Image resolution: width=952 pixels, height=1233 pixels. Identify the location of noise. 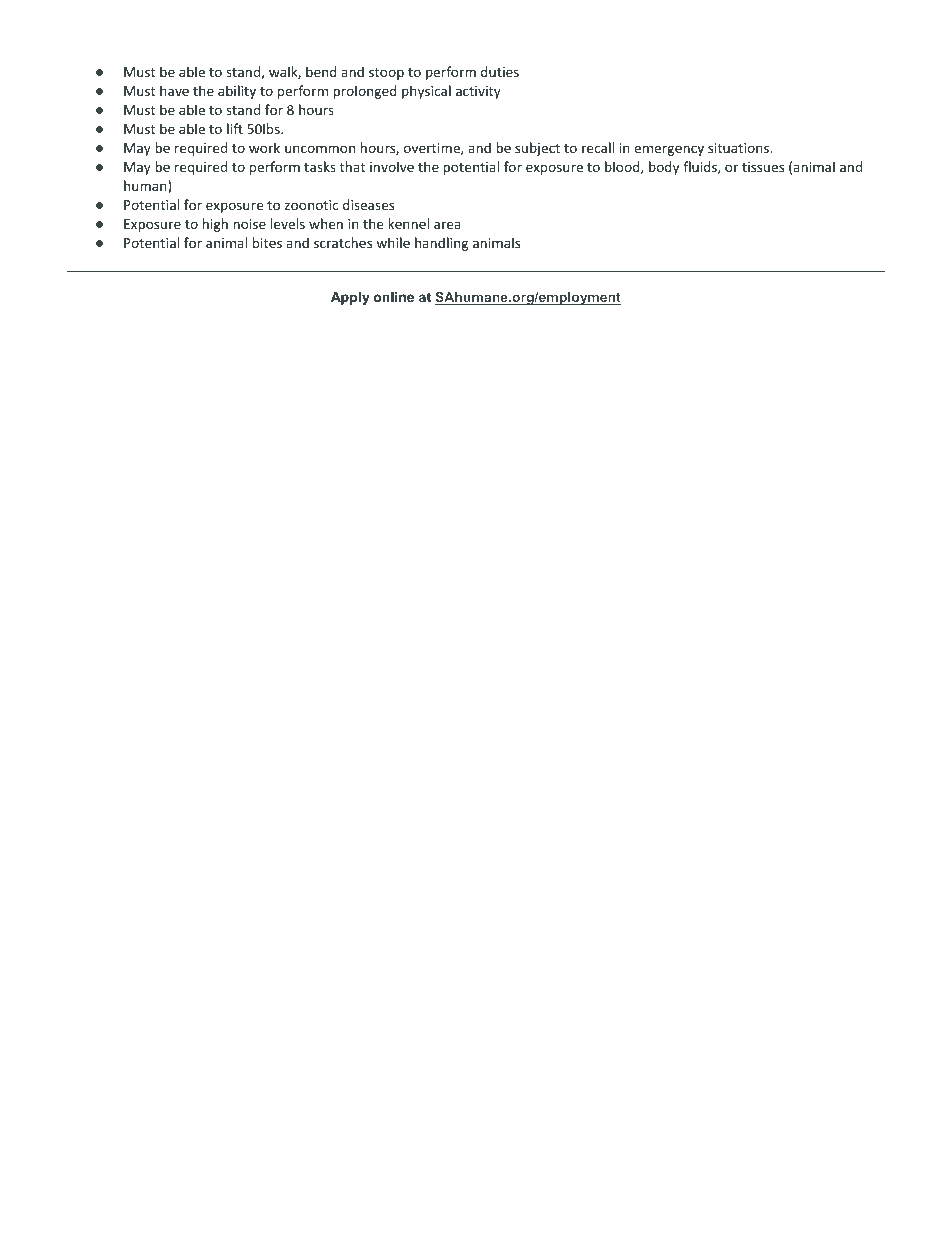
(249, 224).
